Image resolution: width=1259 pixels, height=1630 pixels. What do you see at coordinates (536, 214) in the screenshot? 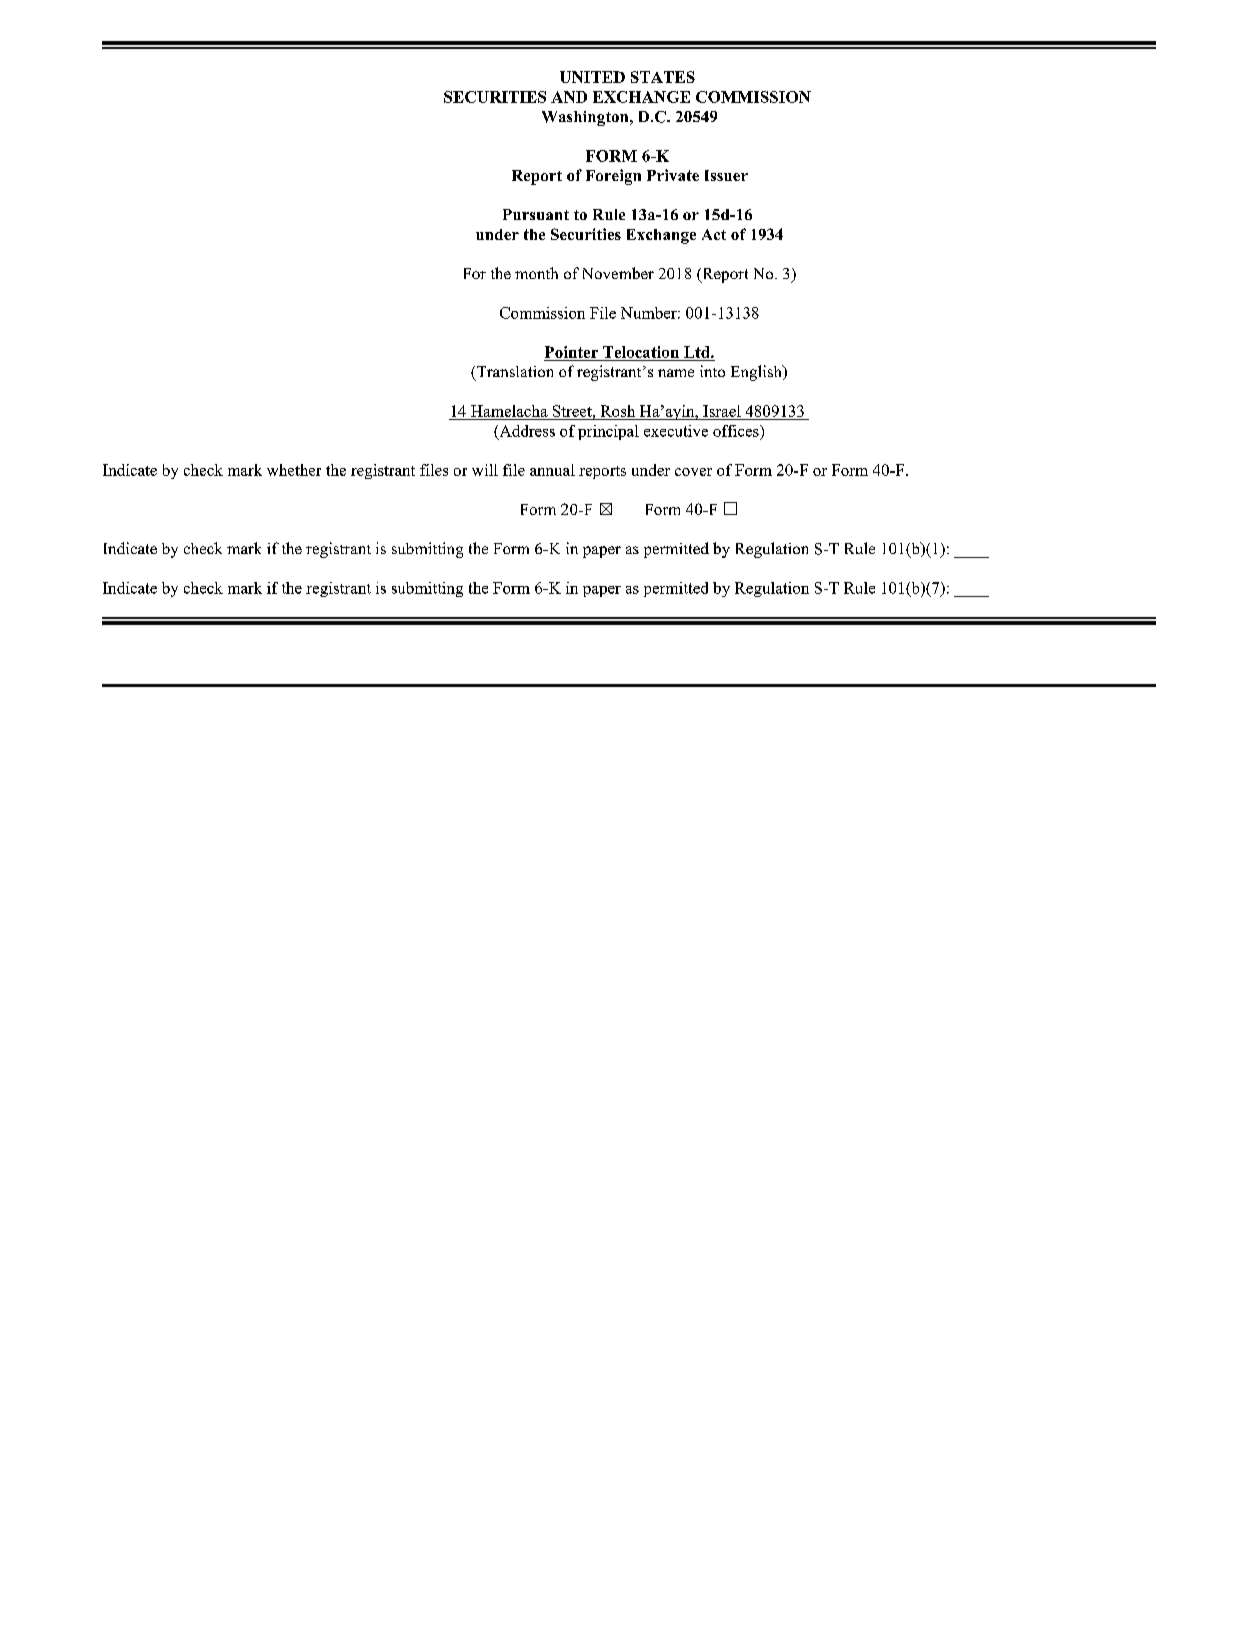
I see `Pursuant` at bounding box center [536, 214].
